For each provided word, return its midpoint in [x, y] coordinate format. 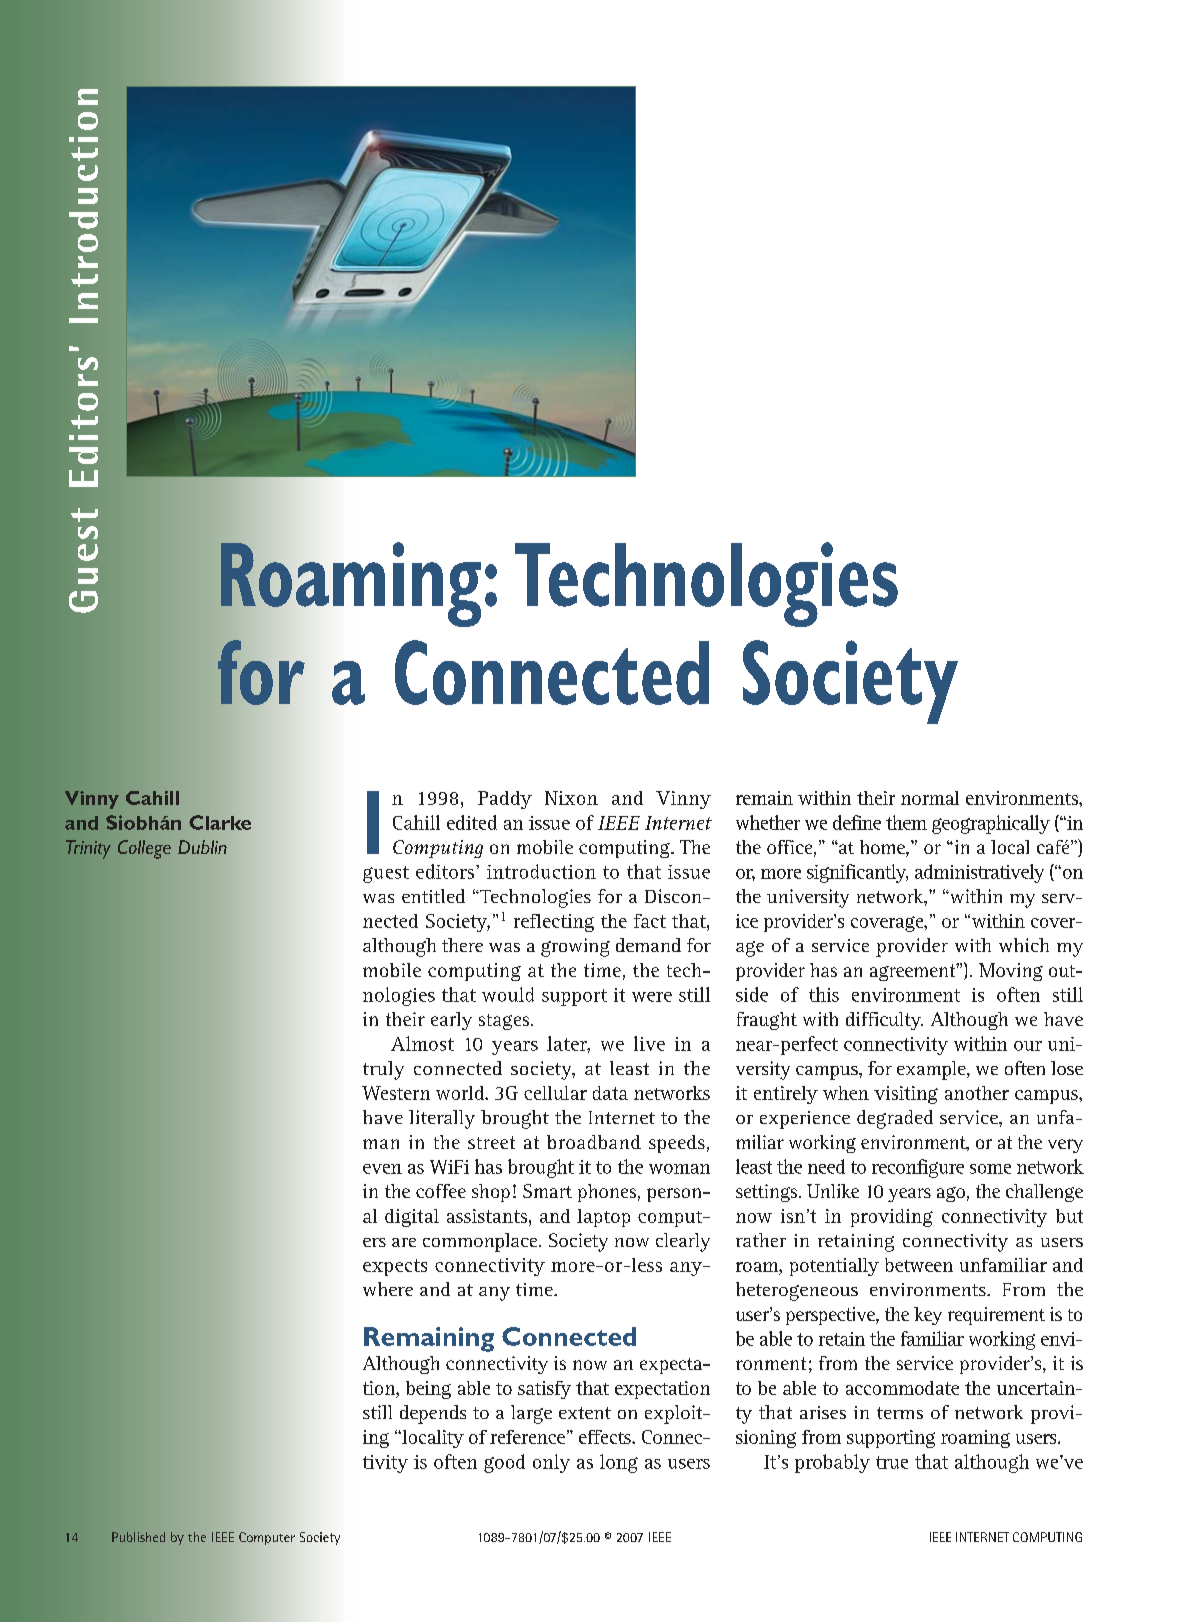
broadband [594, 1142]
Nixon [571, 798]
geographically [991, 824]
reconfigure [918, 1168]
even [382, 1169]
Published [138, 1537]
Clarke [220, 822]
